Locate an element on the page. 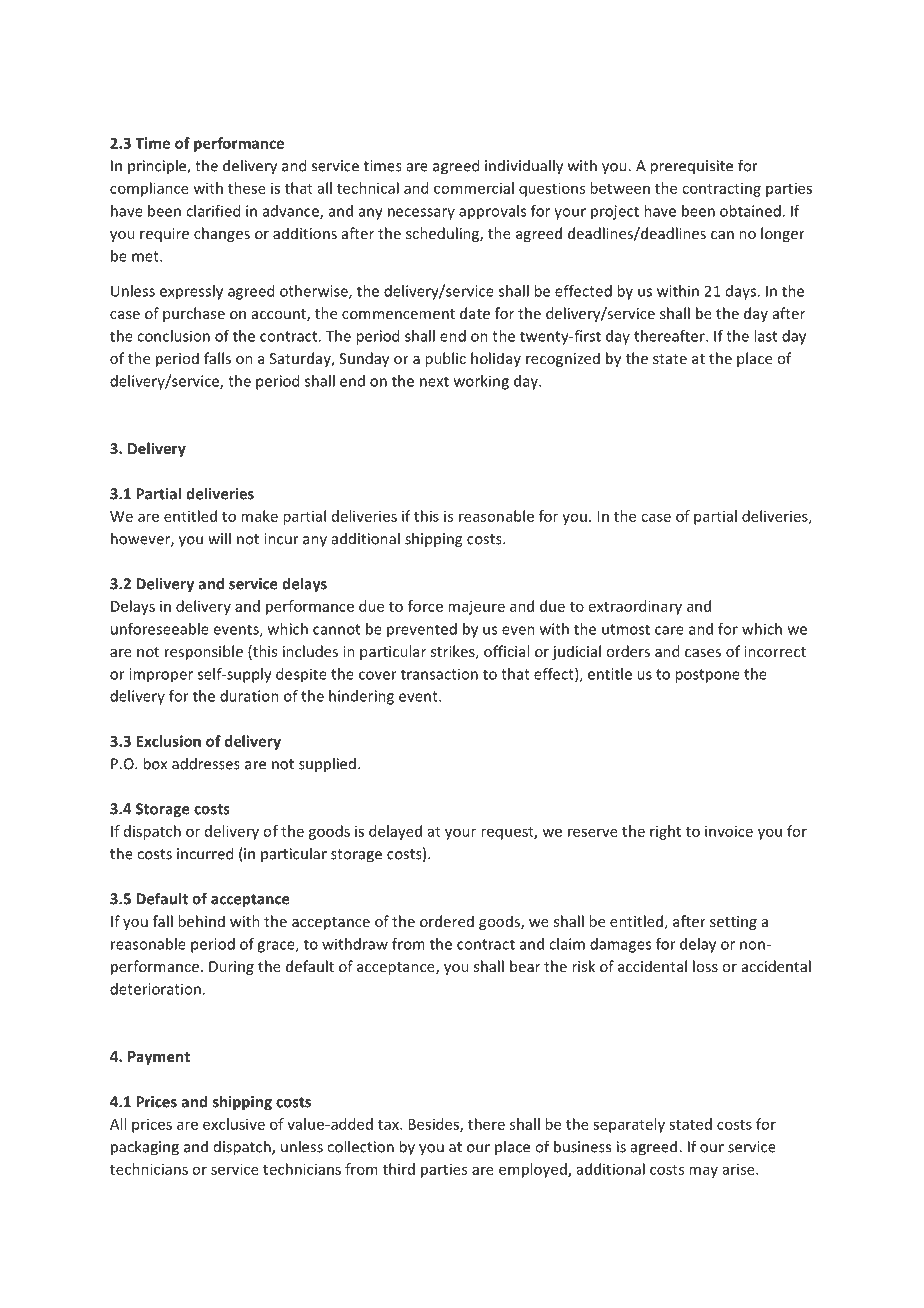 Image resolution: width=924 pixels, height=1308 pixels. exclusive is located at coordinates (234, 1124).
